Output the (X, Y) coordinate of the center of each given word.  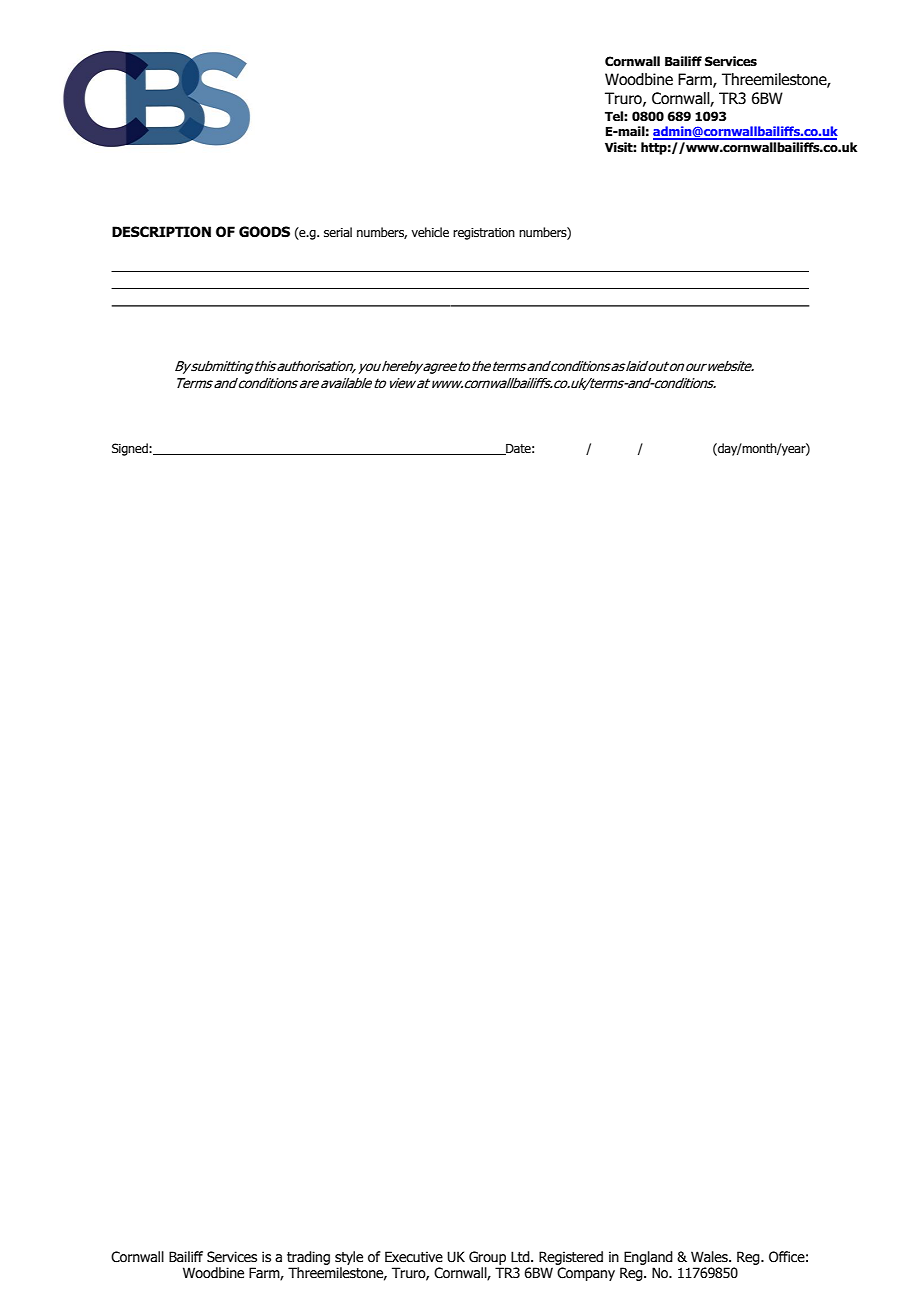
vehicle (430, 232)
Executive (414, 1257)
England (648, 1258)
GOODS (264, 232)
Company (586, 1274)
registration (484, 234)
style (349, 1258)
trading (308, 1258)
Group (487, 1258)
